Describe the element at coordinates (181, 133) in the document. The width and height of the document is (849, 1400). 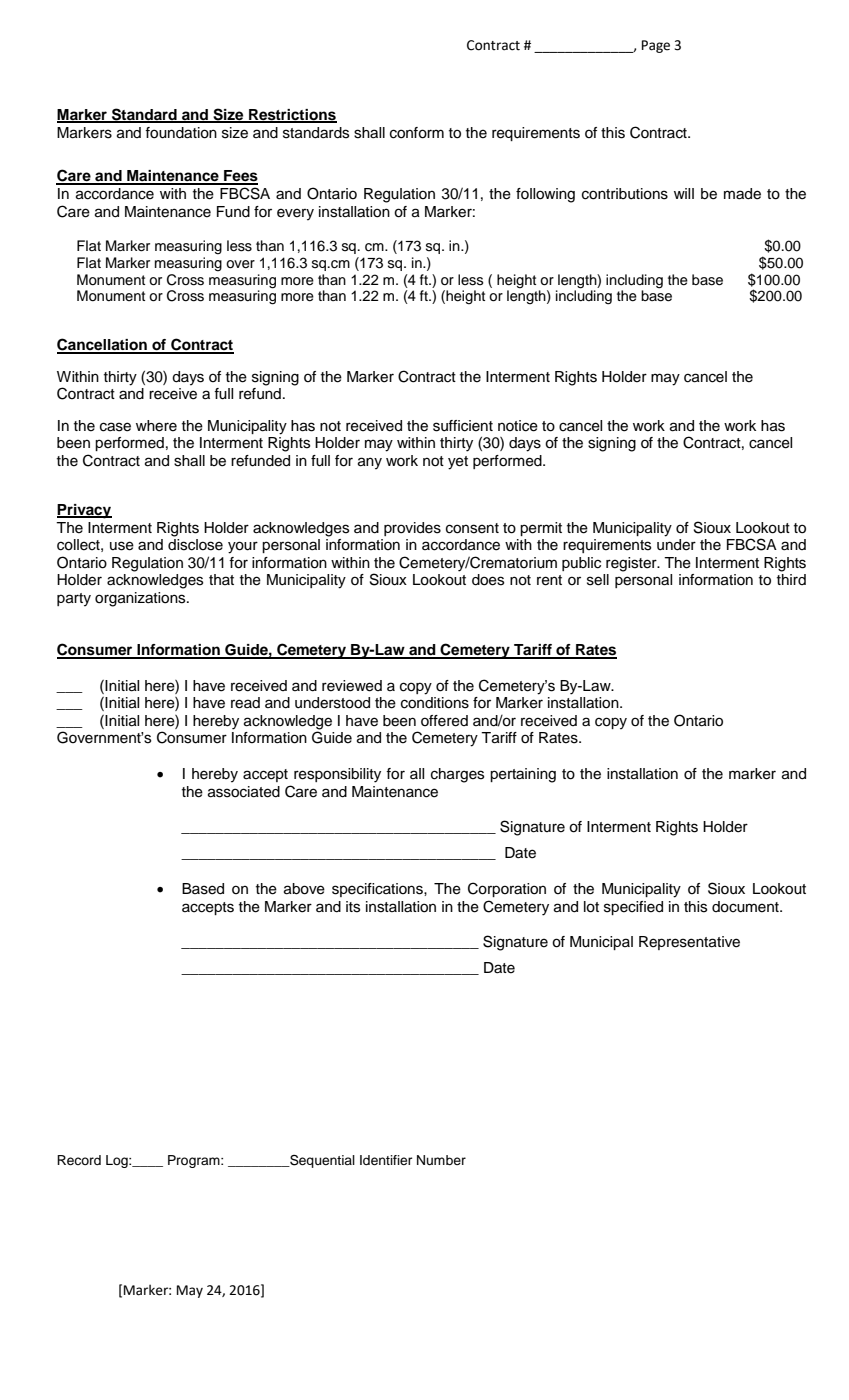
I see `foundation` at that location.
